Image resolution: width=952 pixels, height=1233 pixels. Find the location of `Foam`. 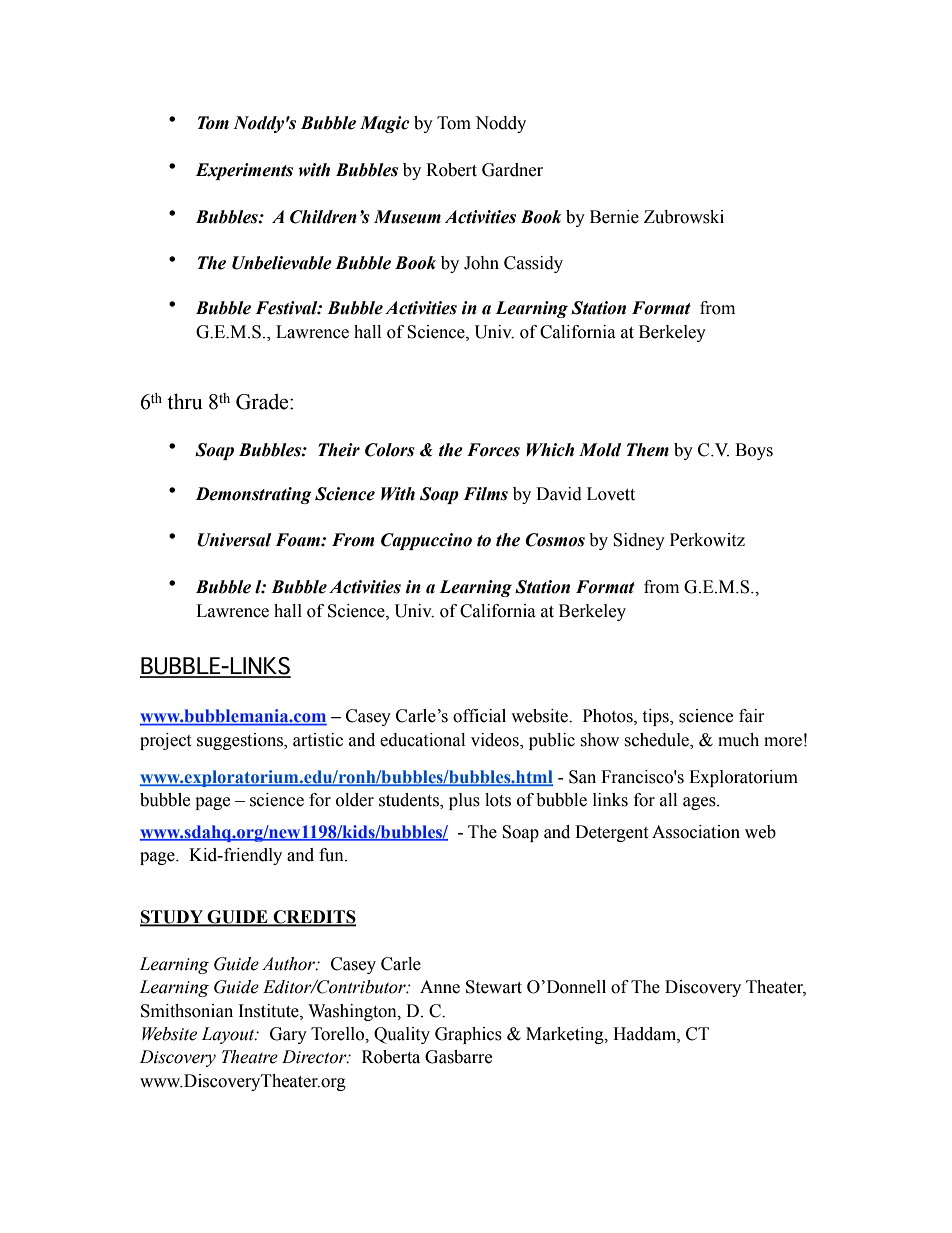

Foam is located at coordinates (298, 540).
